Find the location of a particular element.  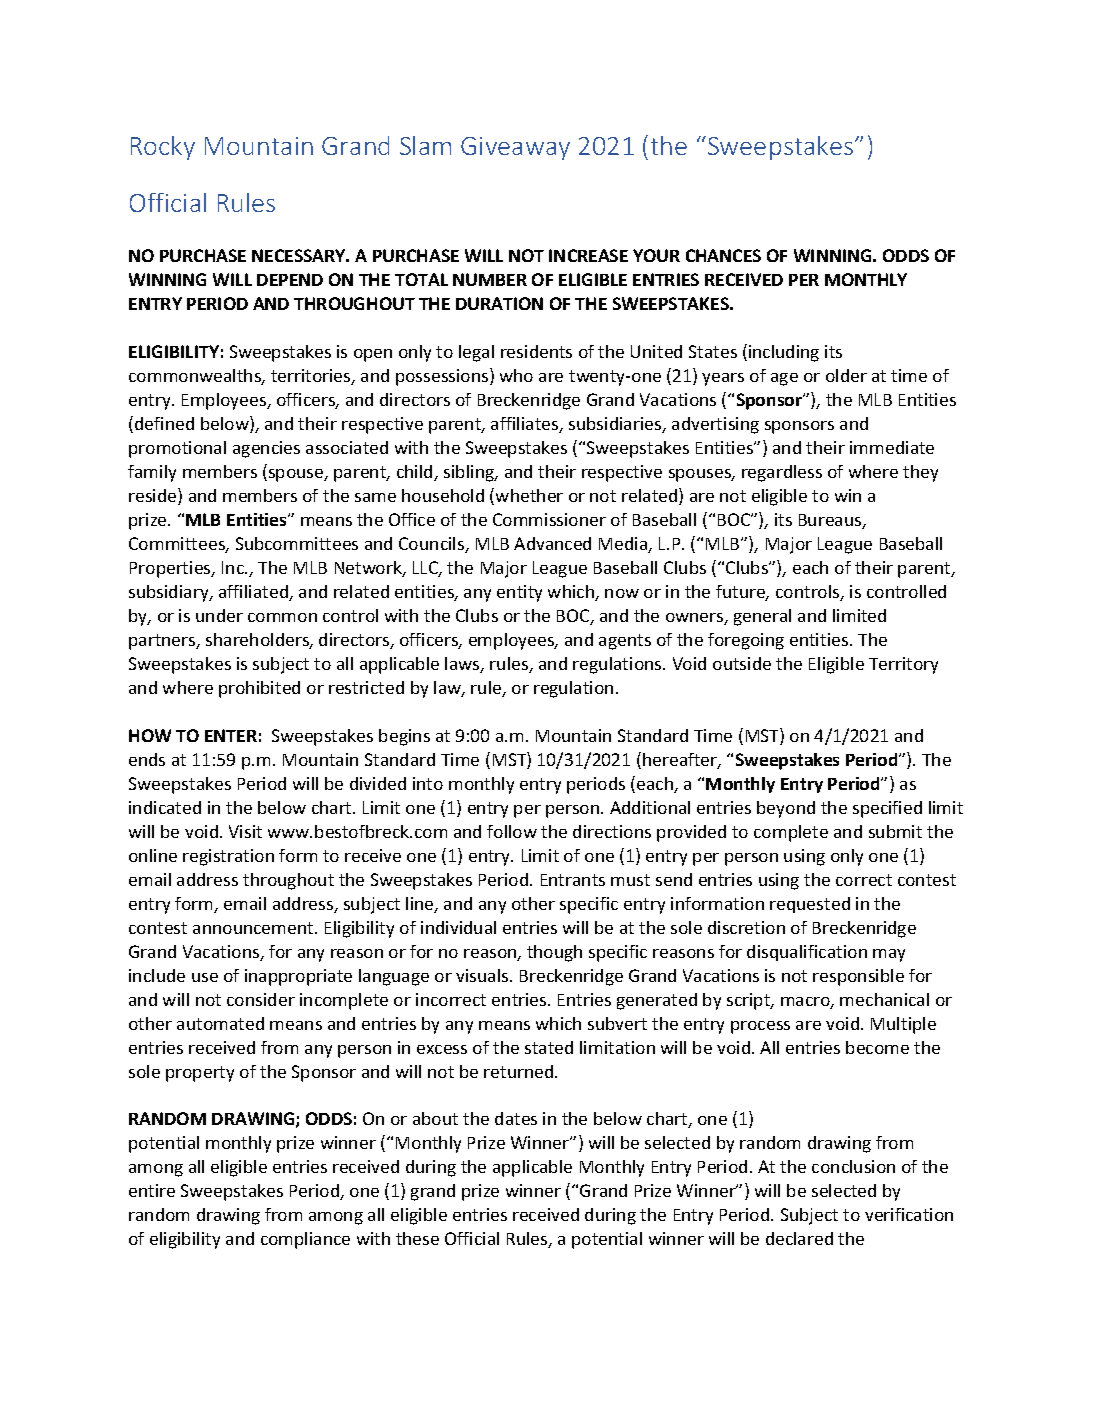

CHANCES is located at coordinates (723, 255).
